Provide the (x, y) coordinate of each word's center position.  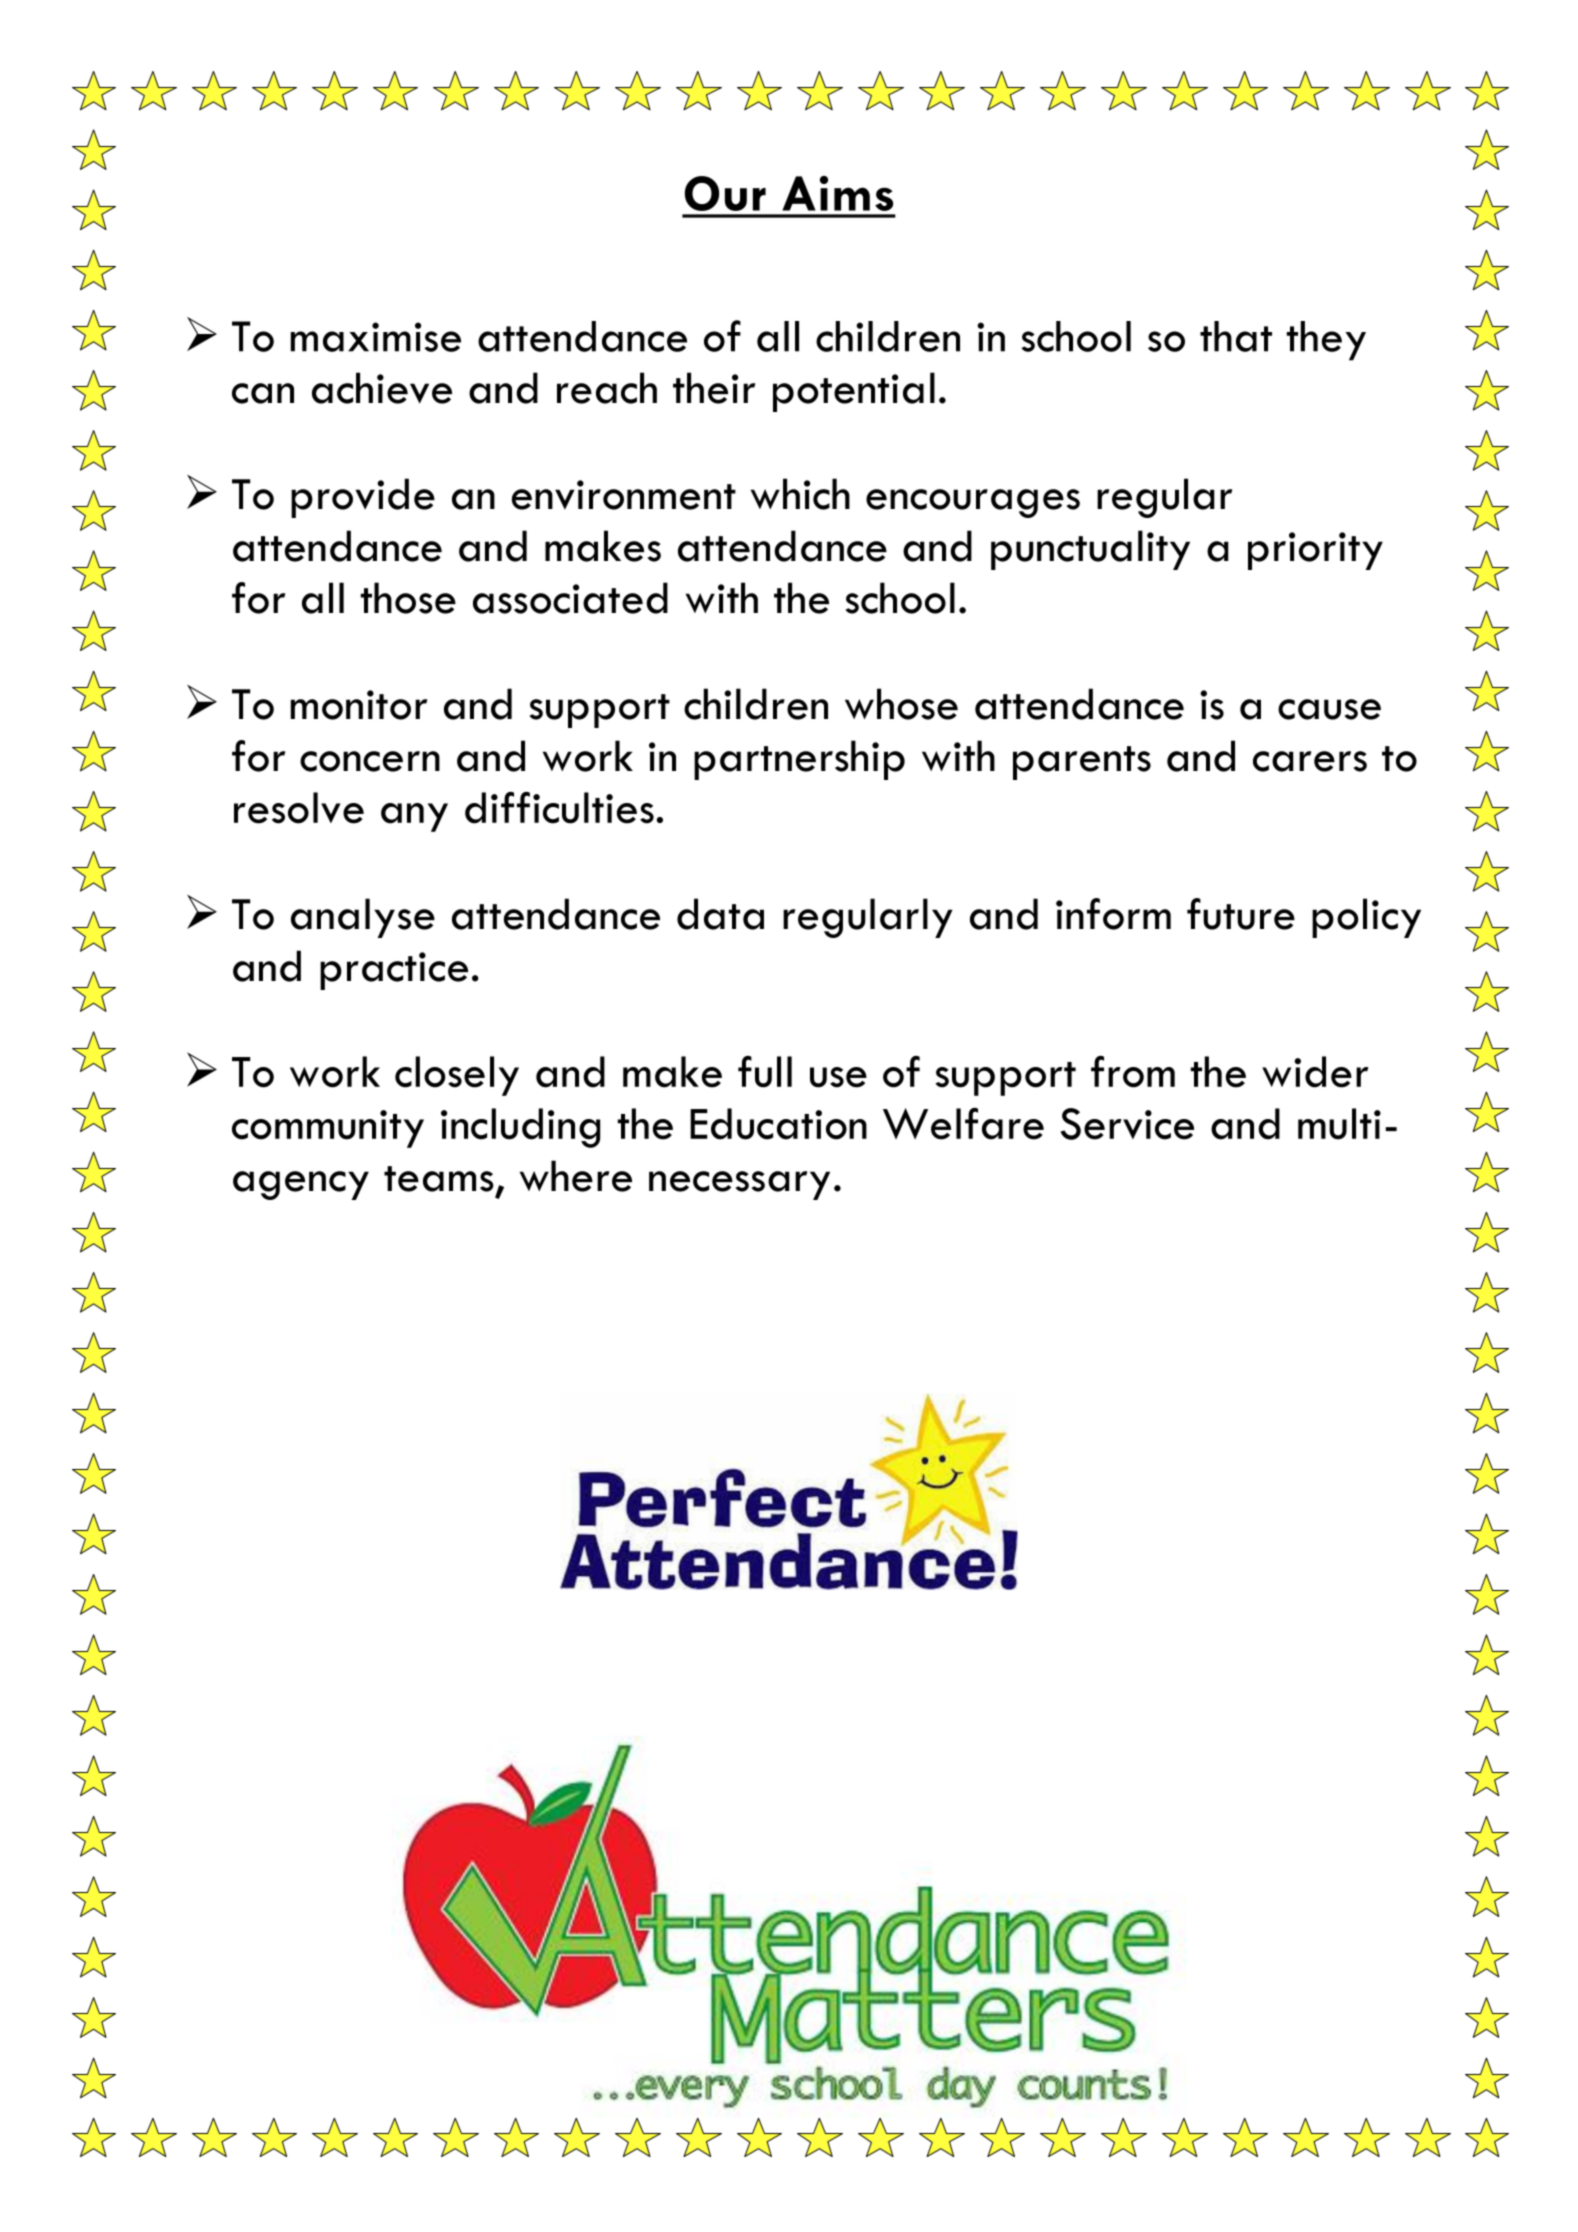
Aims (837, 193)
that (1236, 336)
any (414, 817)
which (800, 494)
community (328, 1129)
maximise (376, 337)
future (1241, 914)
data (720, 914)
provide (363, 498)
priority (1315, 551)
